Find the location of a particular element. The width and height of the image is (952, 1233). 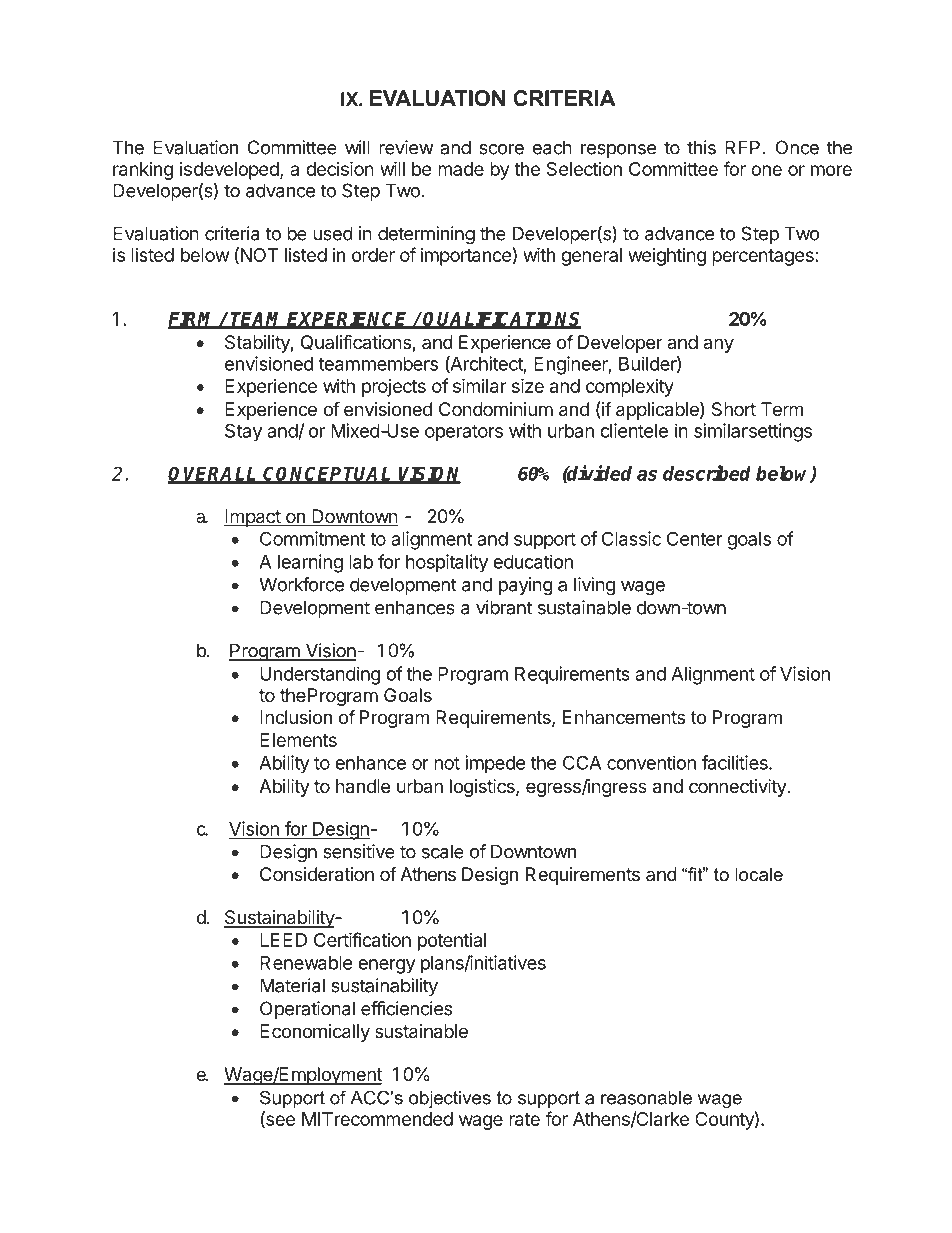

made is located at coordinates (461, 169).
